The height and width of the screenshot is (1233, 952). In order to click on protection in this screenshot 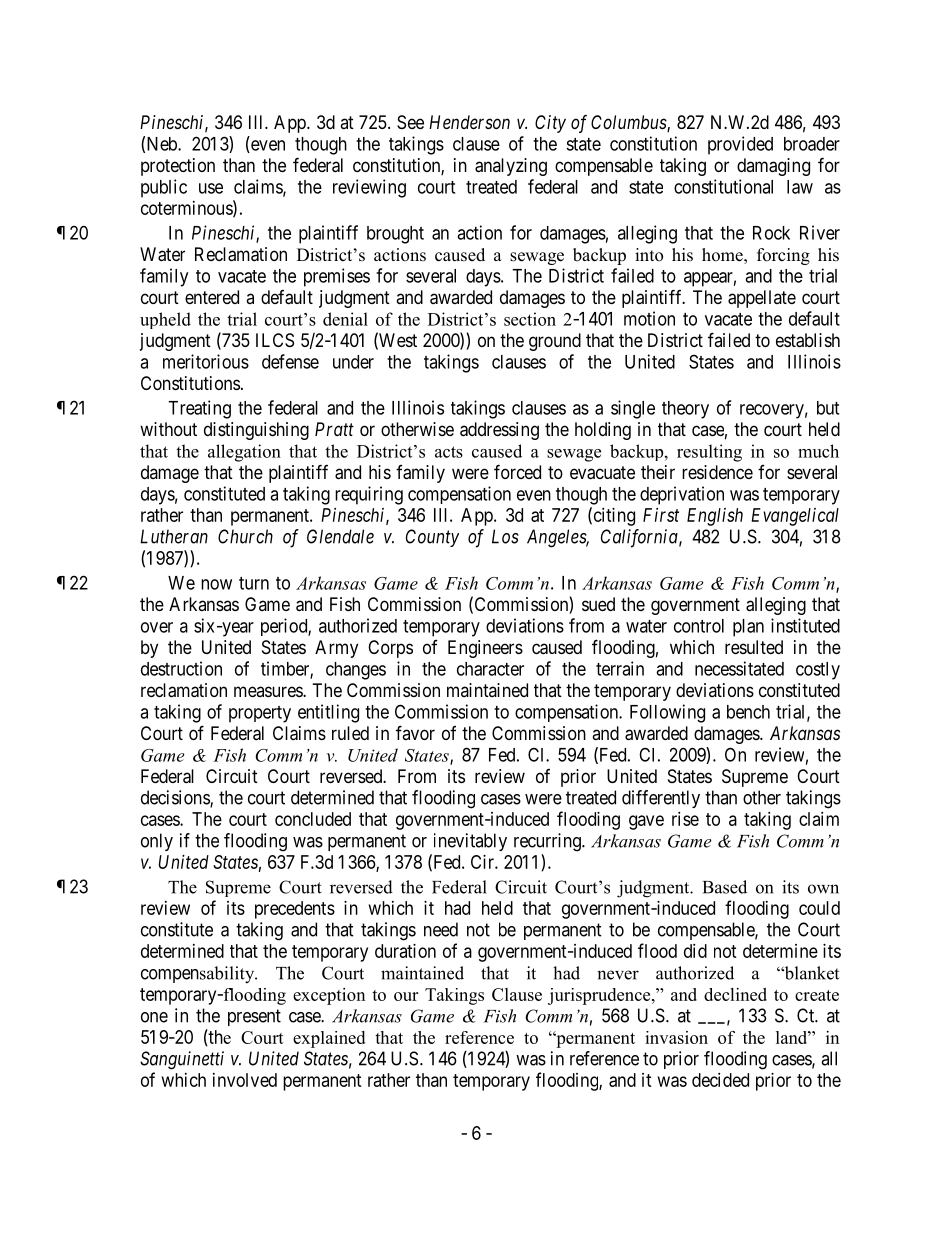, I will do `click(178, 167)`.
